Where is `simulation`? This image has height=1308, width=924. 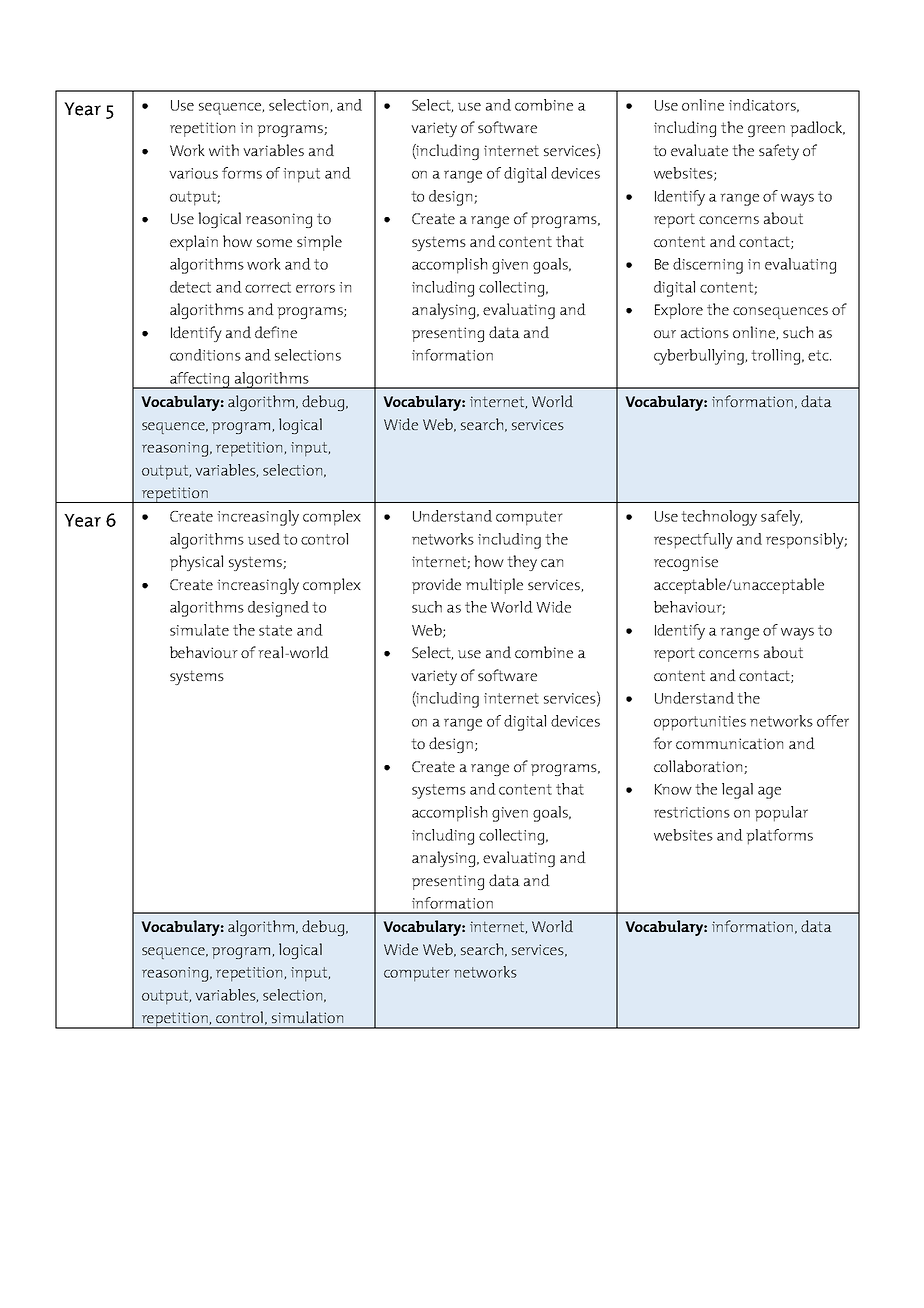 simulation is located at coordinates (307, 1017).
